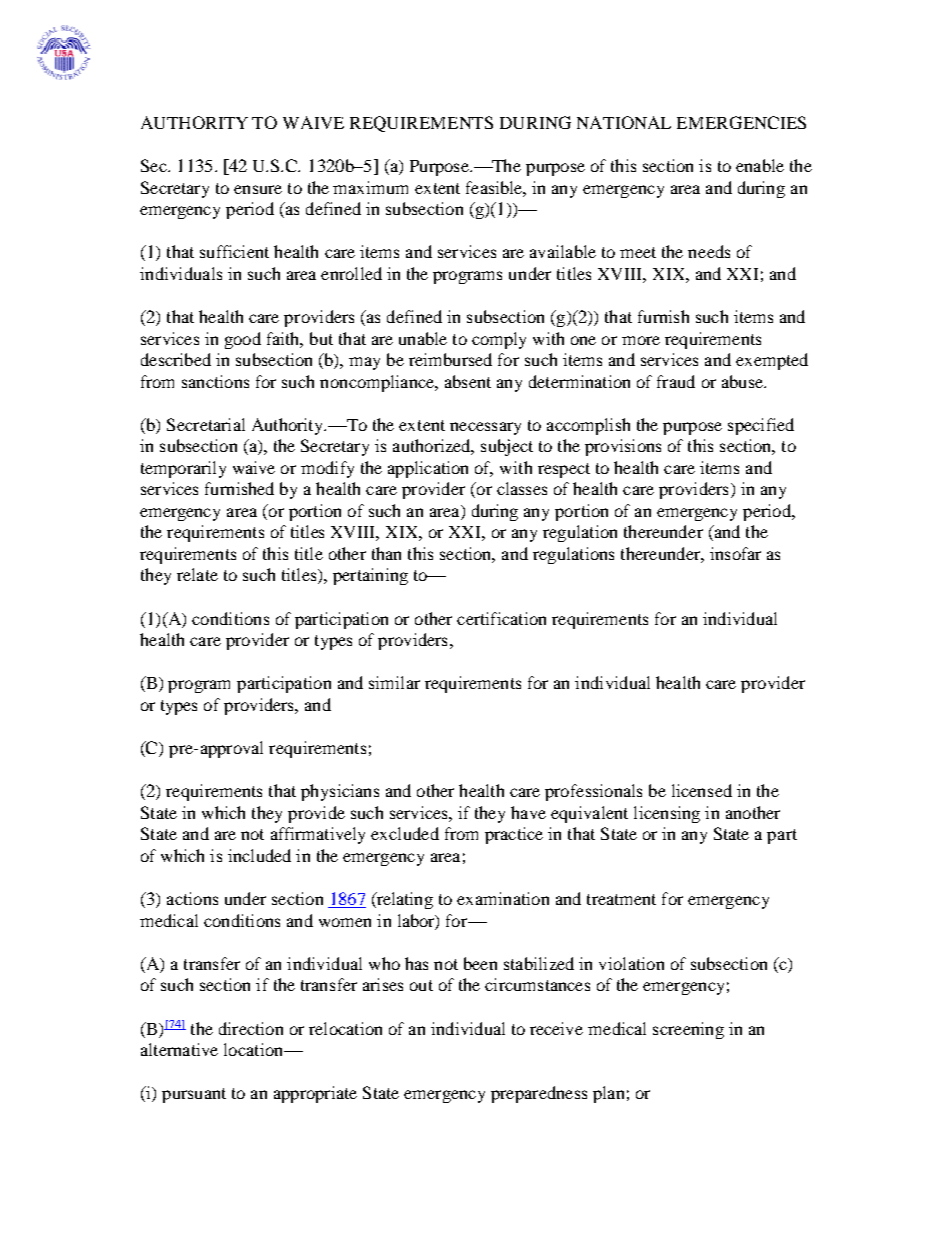 The height and width of the document is (1233, 952). I want to click on available, so click(563, 251).
